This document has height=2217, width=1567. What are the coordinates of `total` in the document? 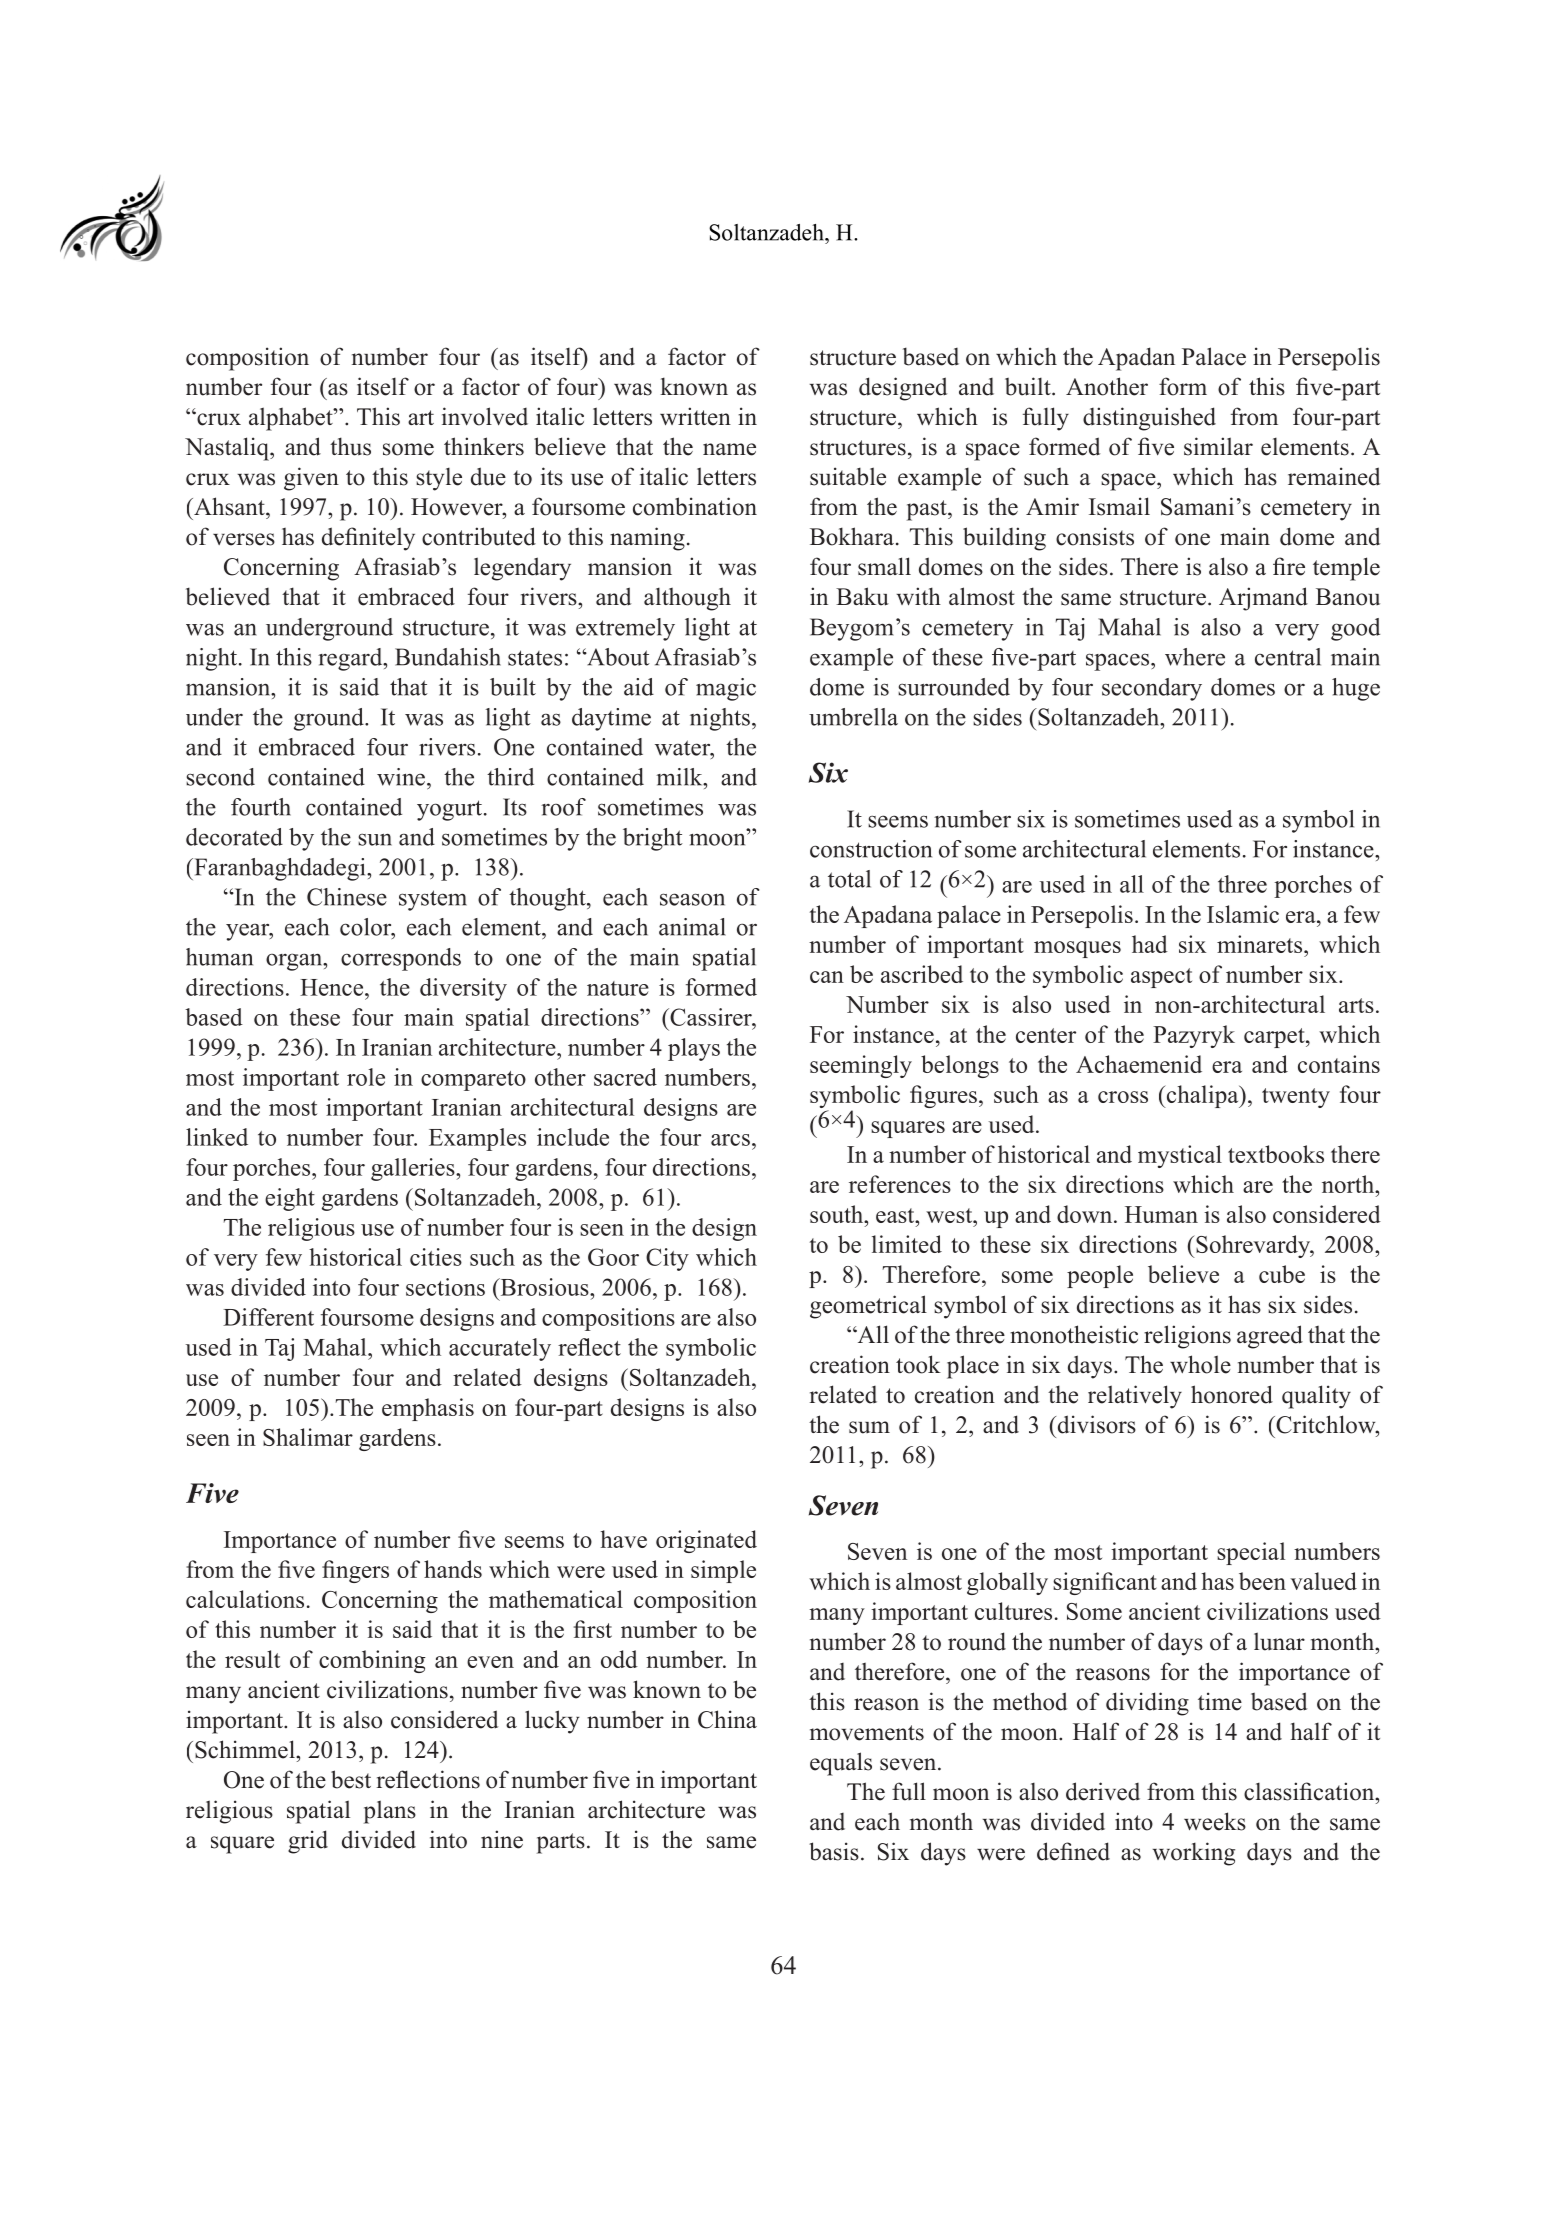 It's located at (849, 879).
